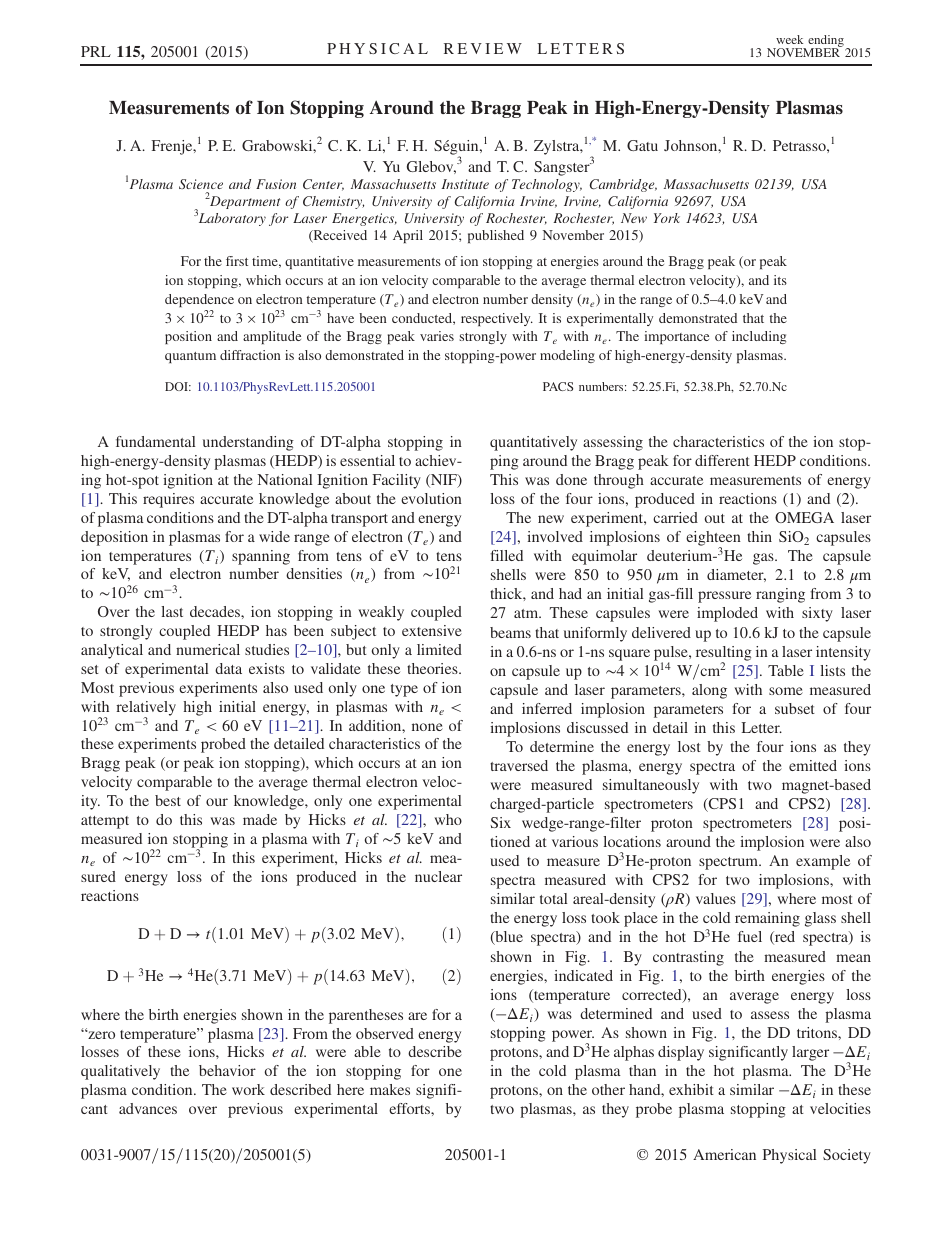 This screenshot has height=1233, width=952. I want to click on week, so click(789, 39).
